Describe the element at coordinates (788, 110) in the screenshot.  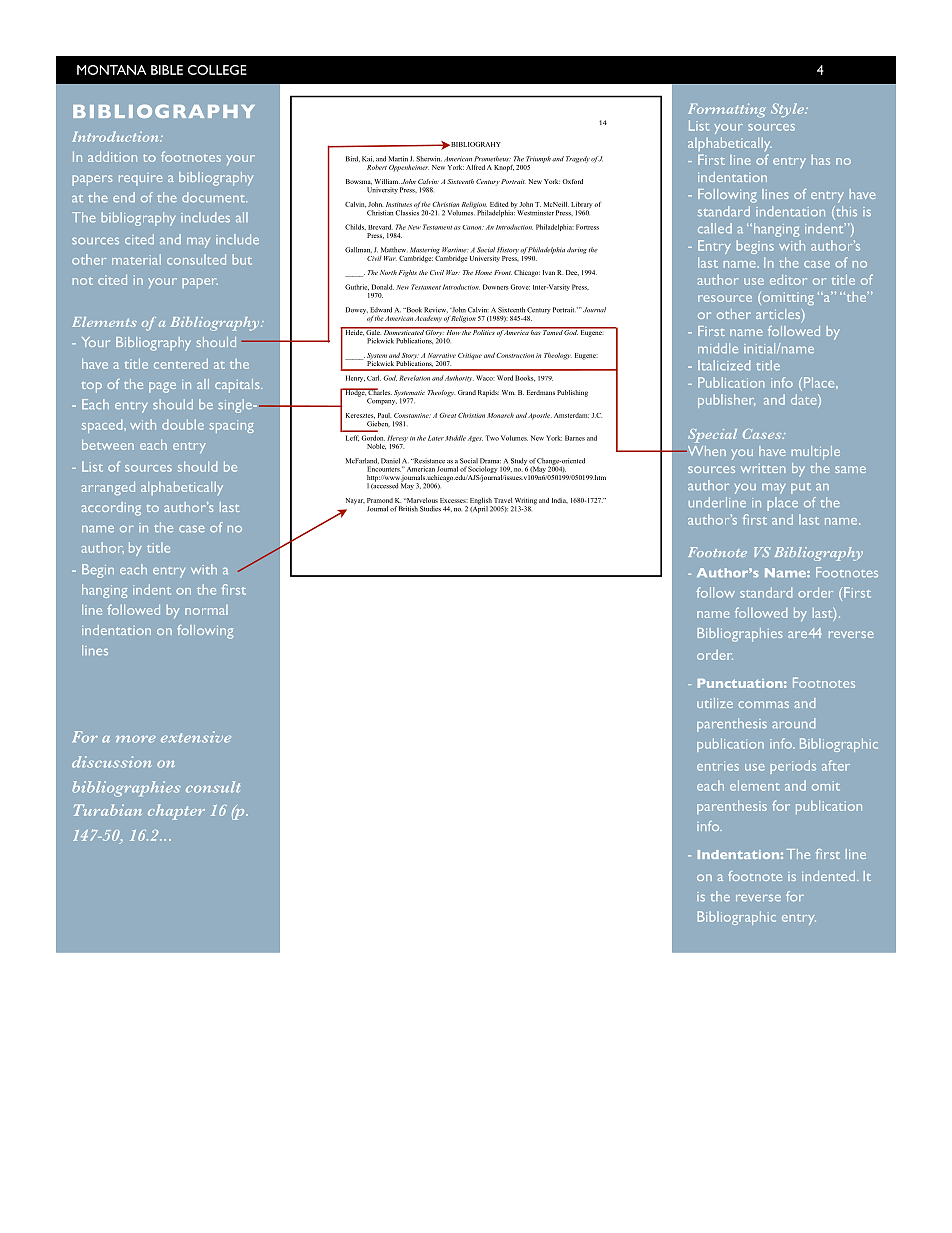
I see `Style` at that location.
